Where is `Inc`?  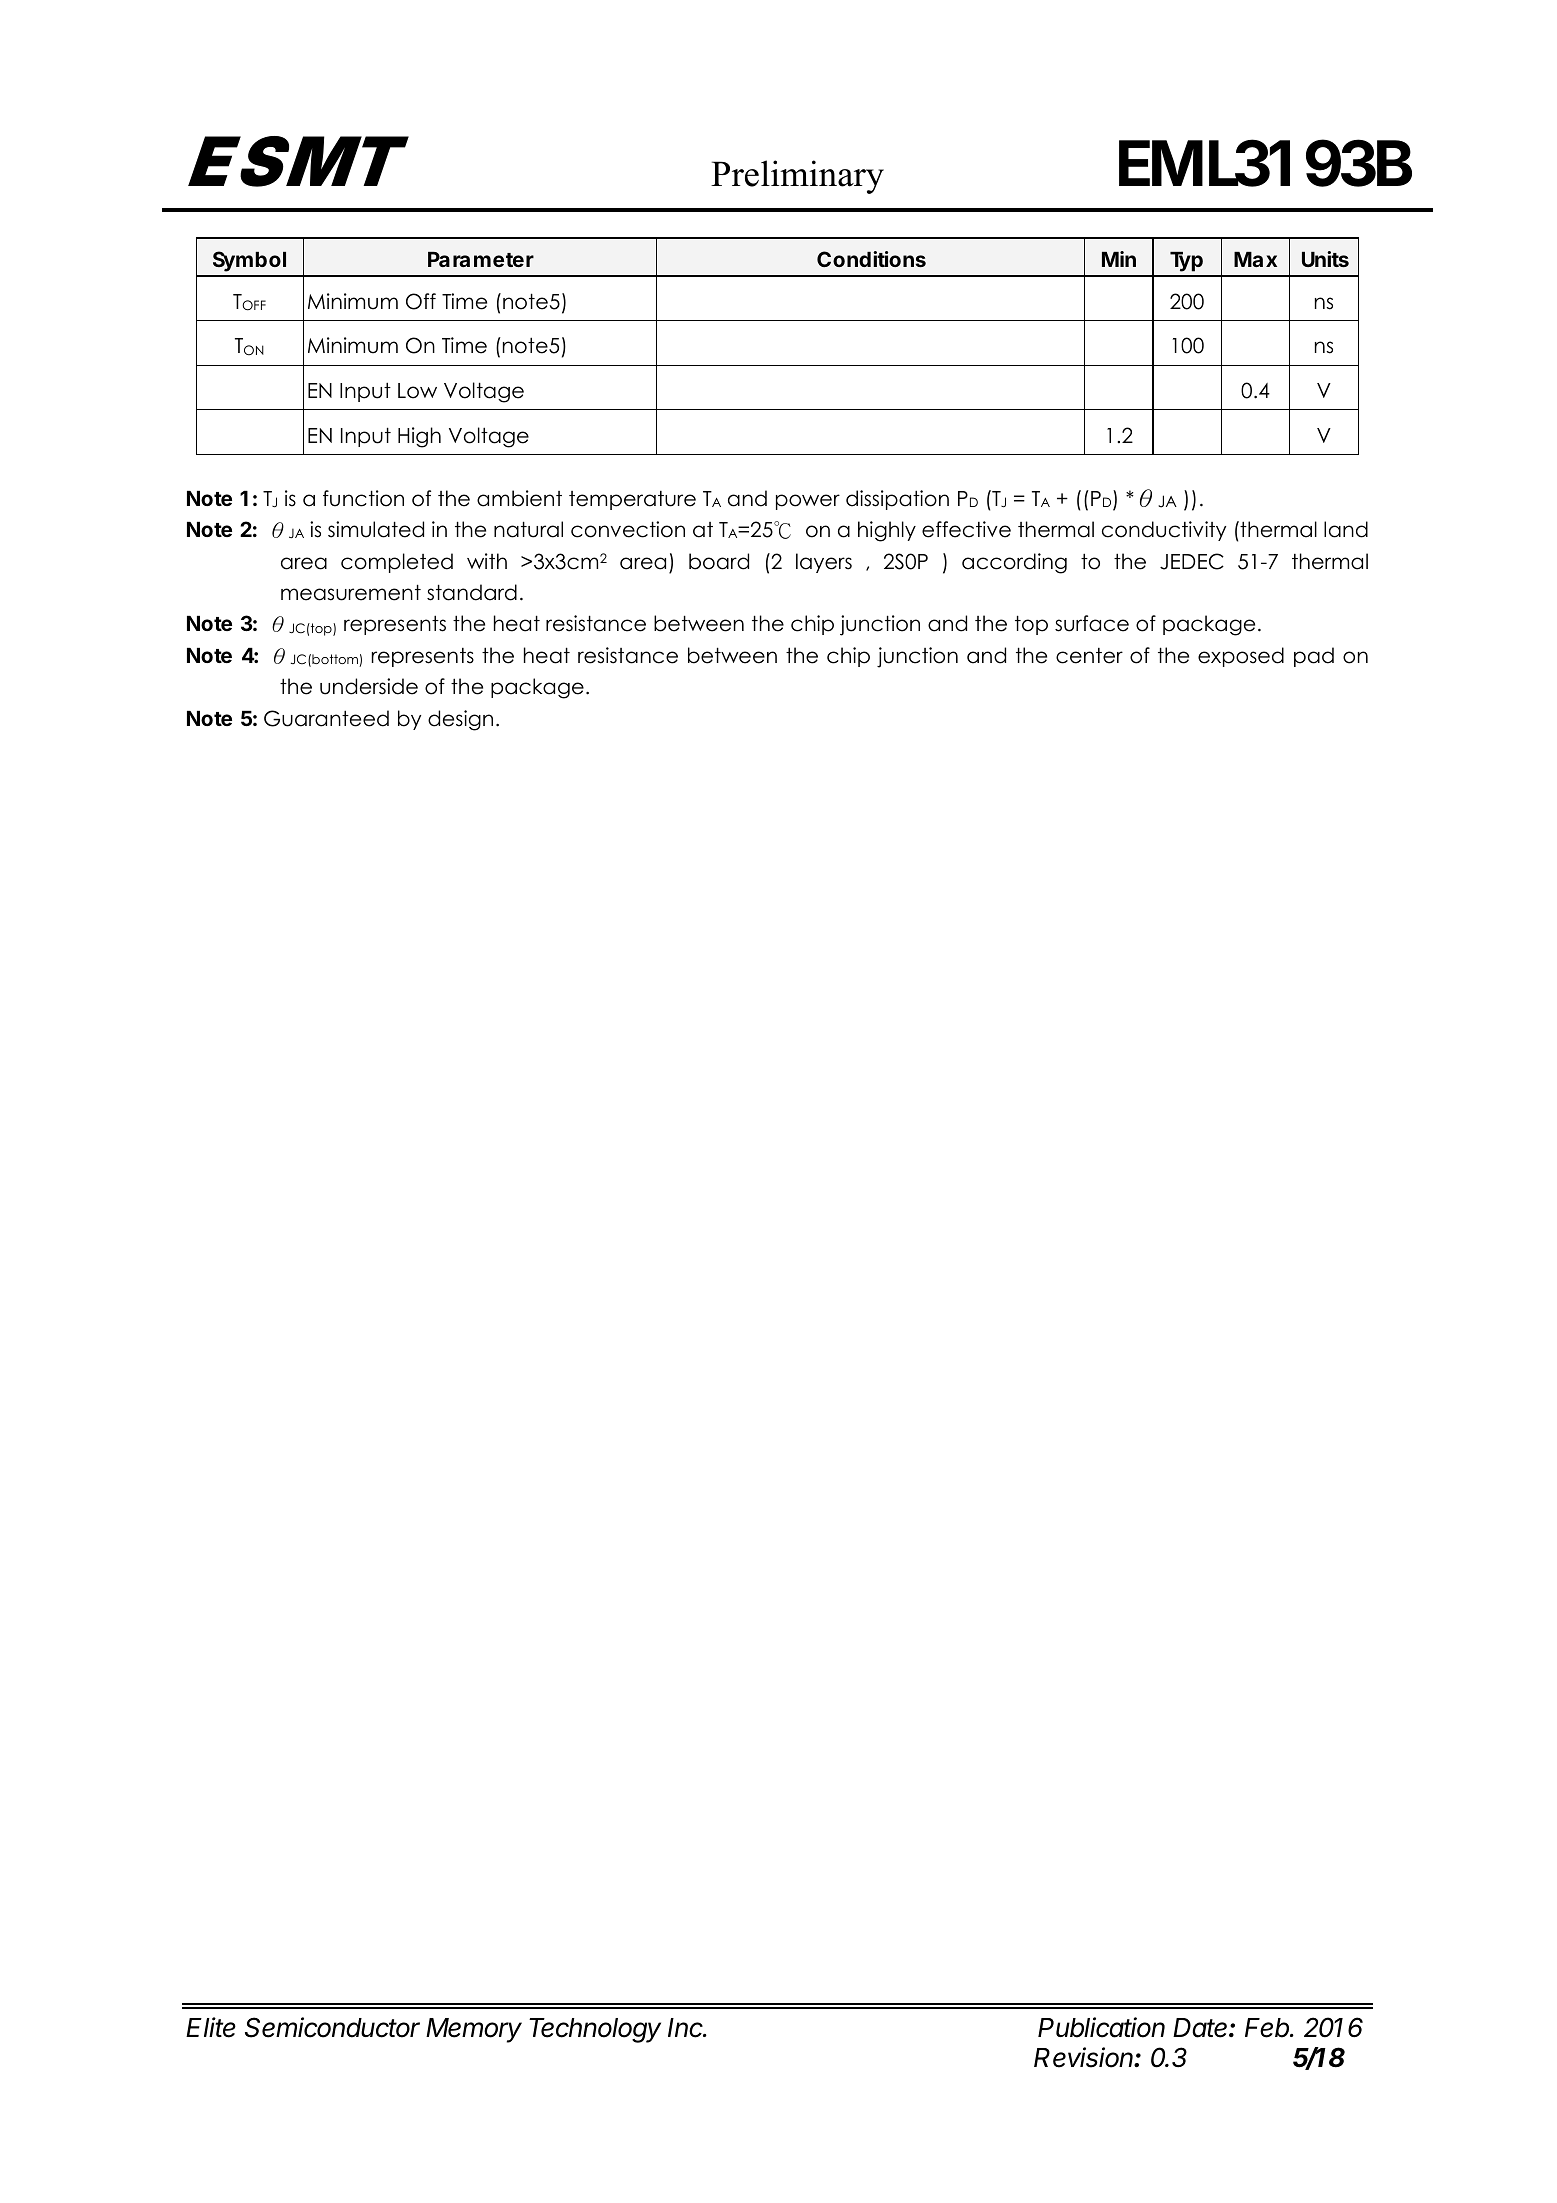 Inc is located at coordinates (687, 2028).
